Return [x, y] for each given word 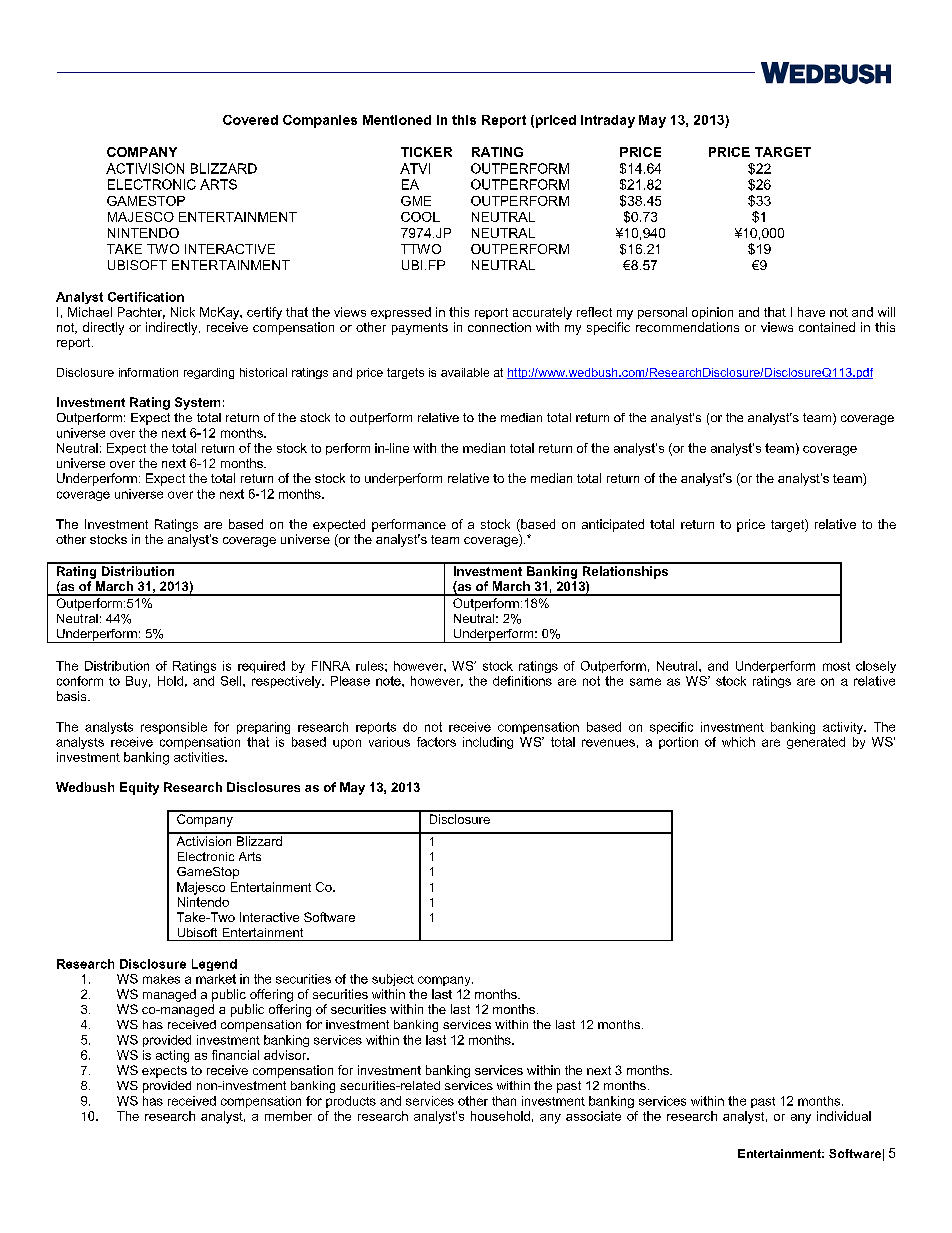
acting [172, 1056]
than [504, 1101]
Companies [320, 121]
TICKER [426, 152]
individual [844, 1116]
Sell [232, 681]
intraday [608, 121]
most [836, 666]
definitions [522, 681]
